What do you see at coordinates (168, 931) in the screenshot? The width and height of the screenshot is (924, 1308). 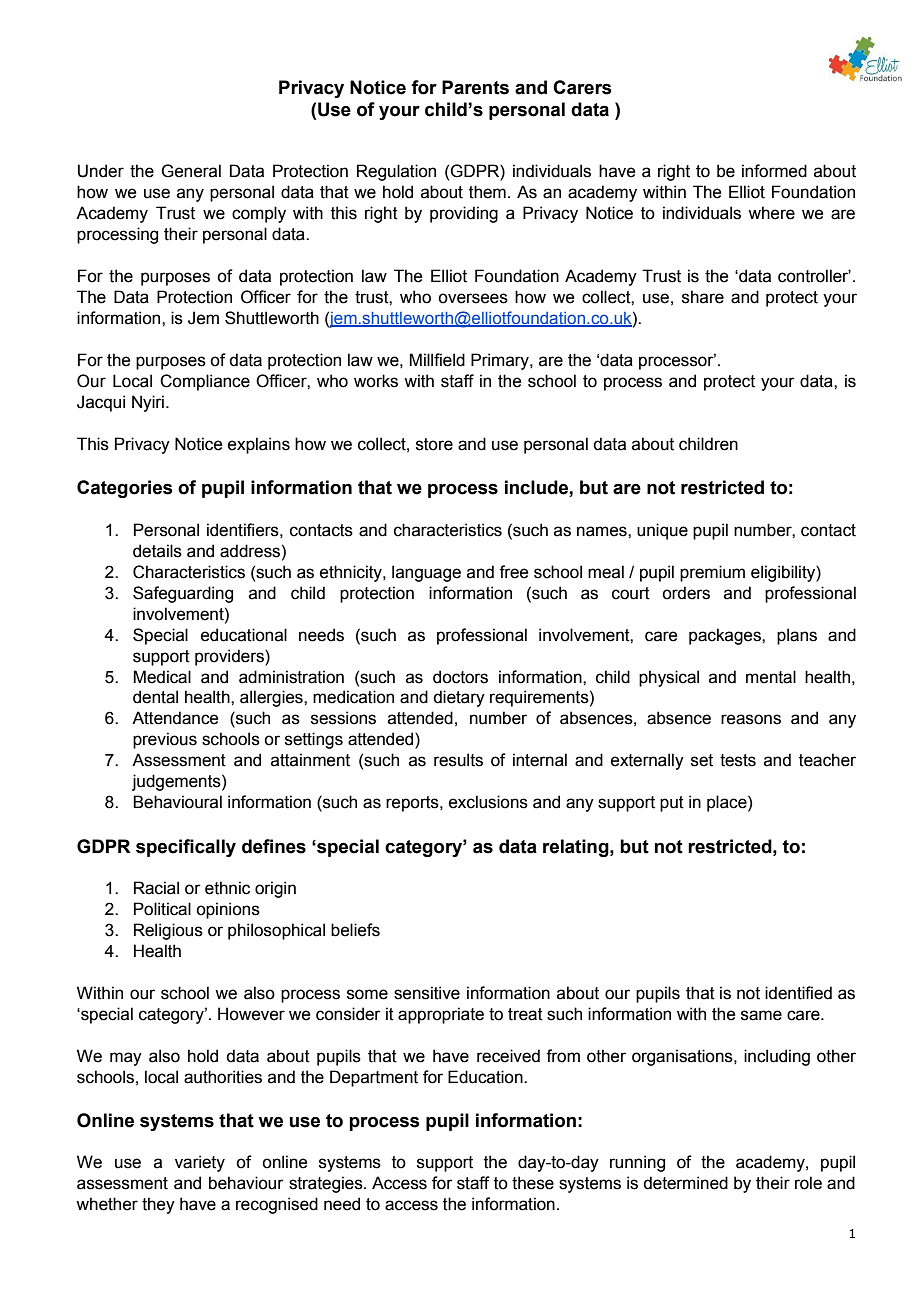 I see `Religious` at bounding box center [168, 931].
